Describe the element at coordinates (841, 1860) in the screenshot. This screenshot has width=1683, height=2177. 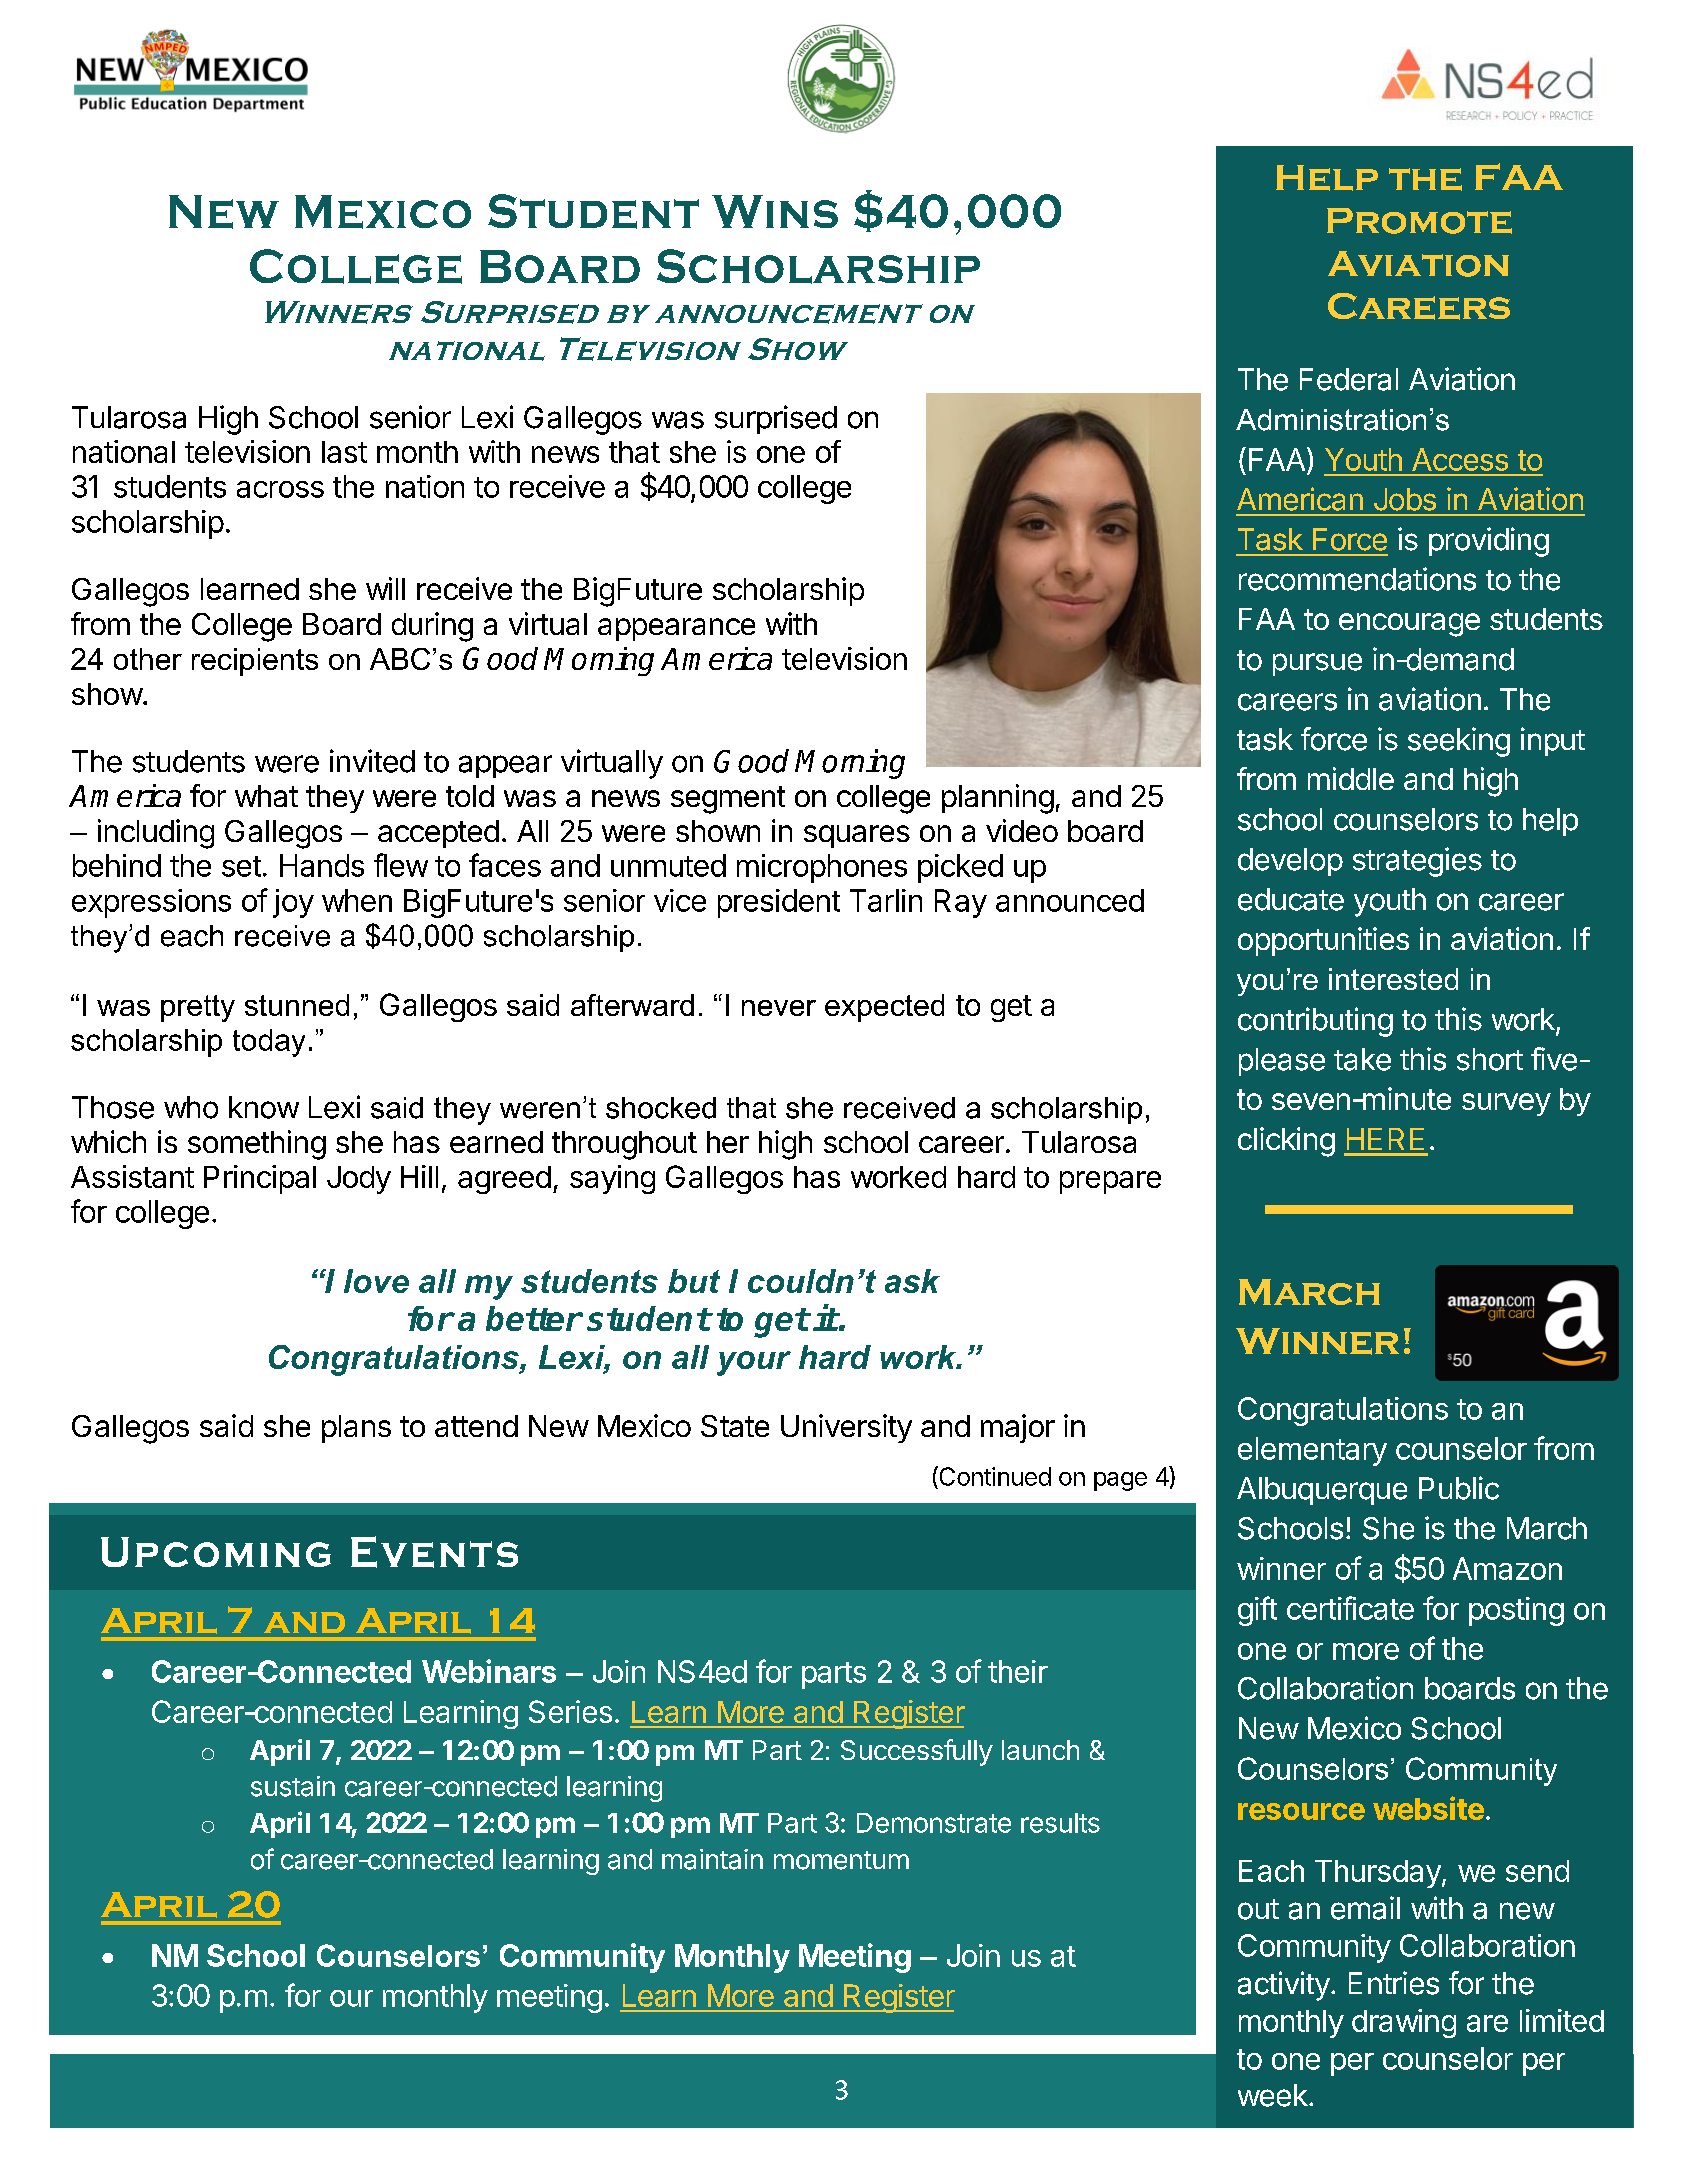
I see `momentum` at that location.
